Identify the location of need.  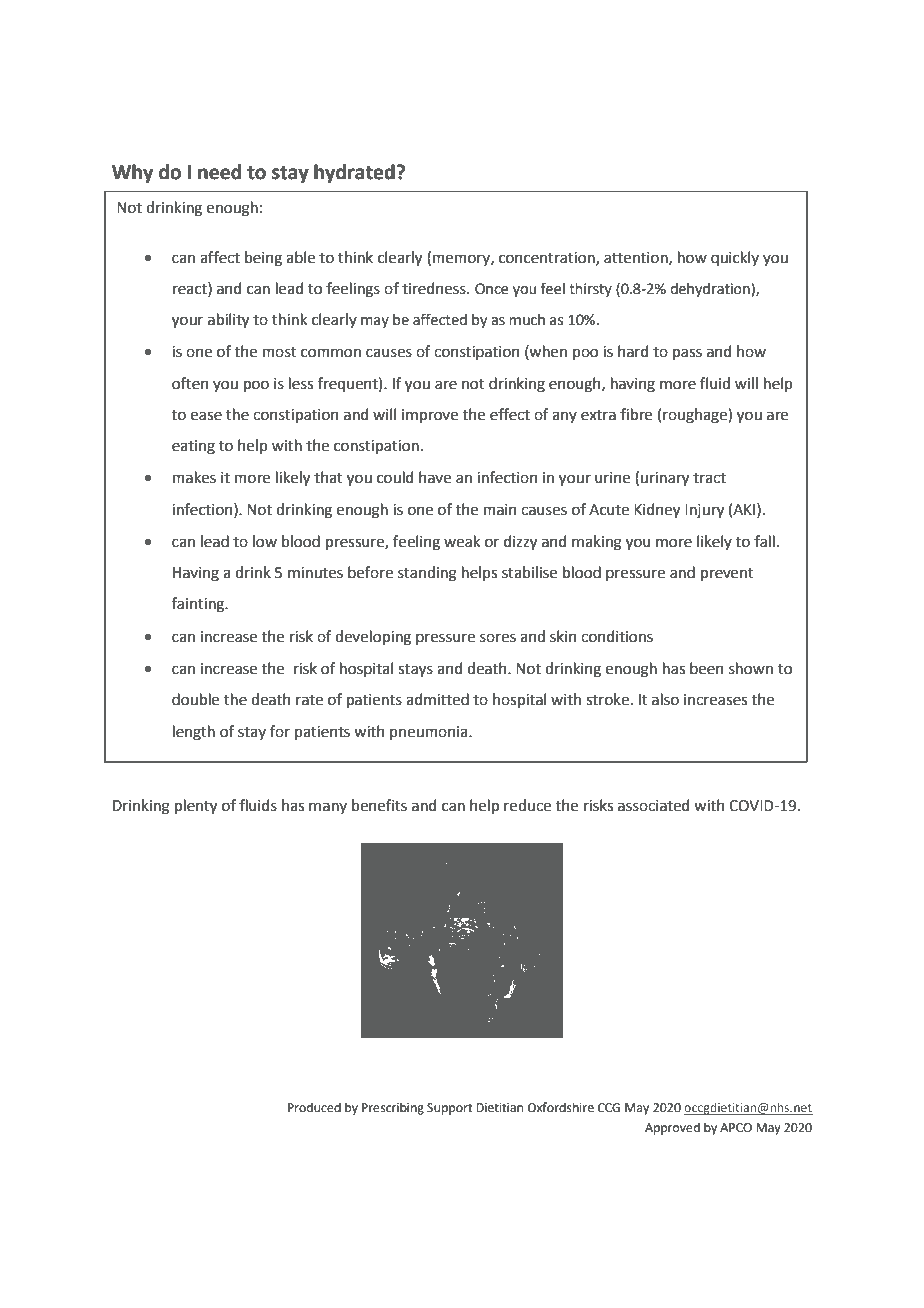
(219, 172).
